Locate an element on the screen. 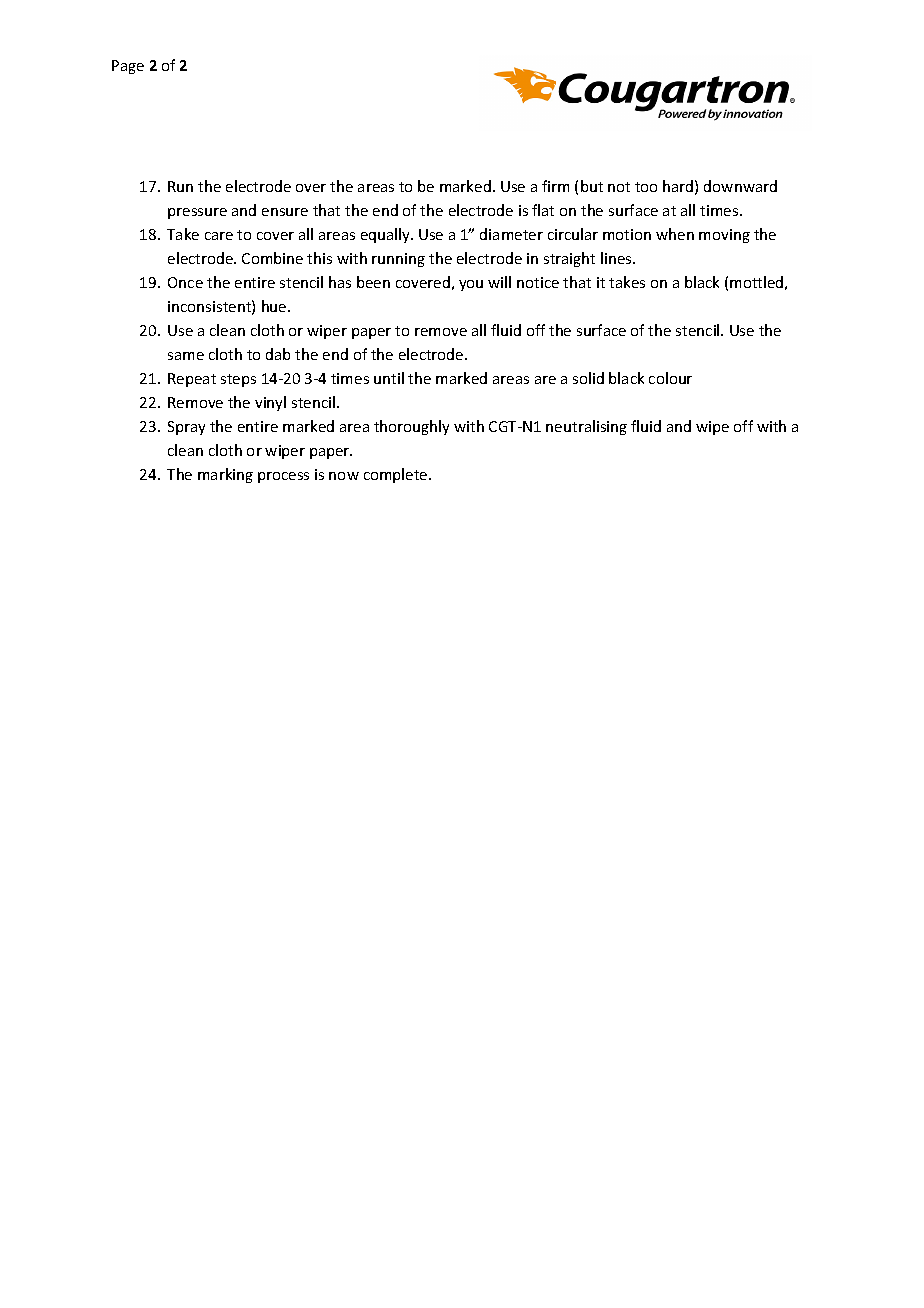 Image resolution: width=924 pixels, height=1308 pixels. firm is located at coordinates (555, 186).
